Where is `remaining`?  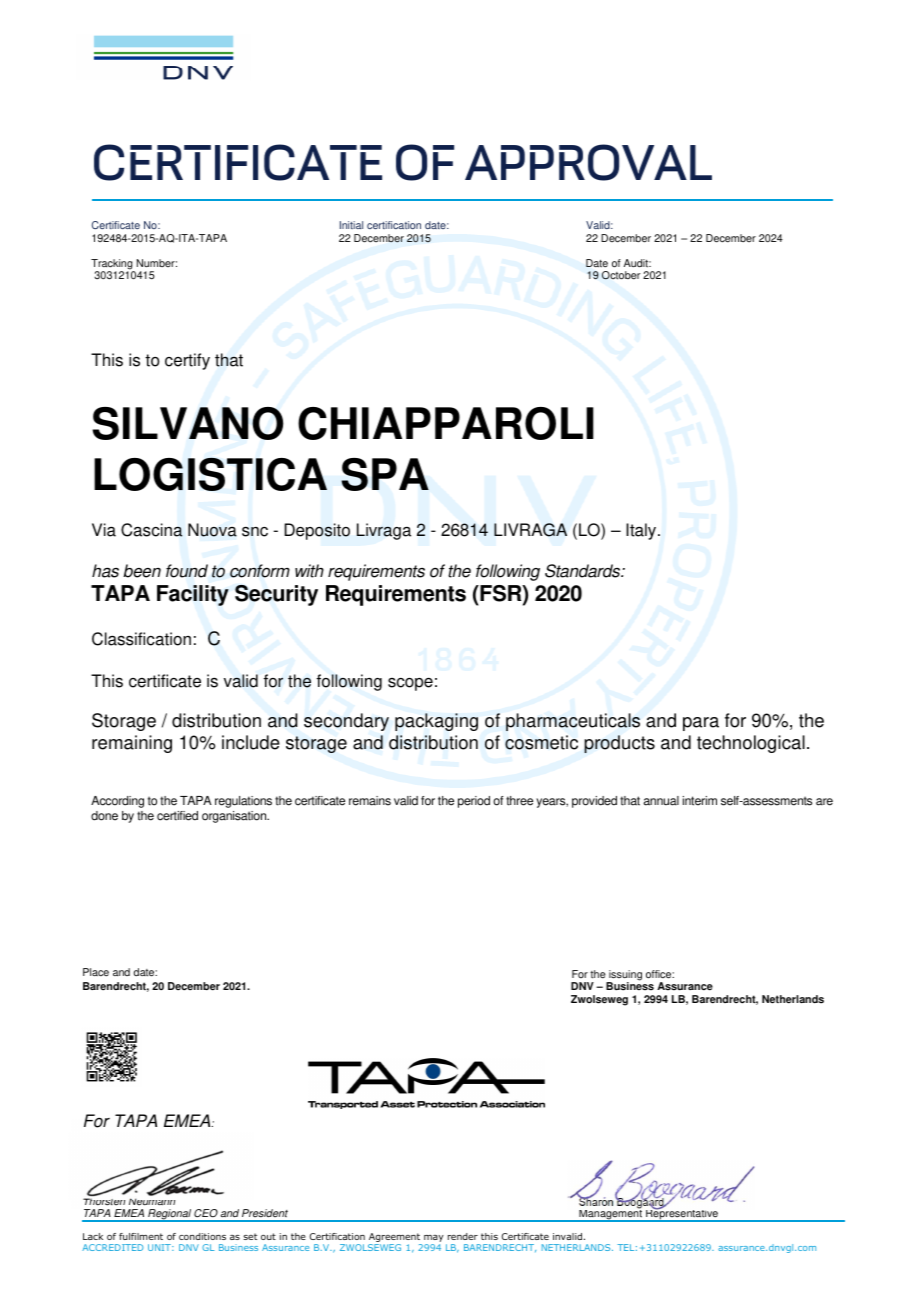
remaining is located at coordinates (132, 744).
